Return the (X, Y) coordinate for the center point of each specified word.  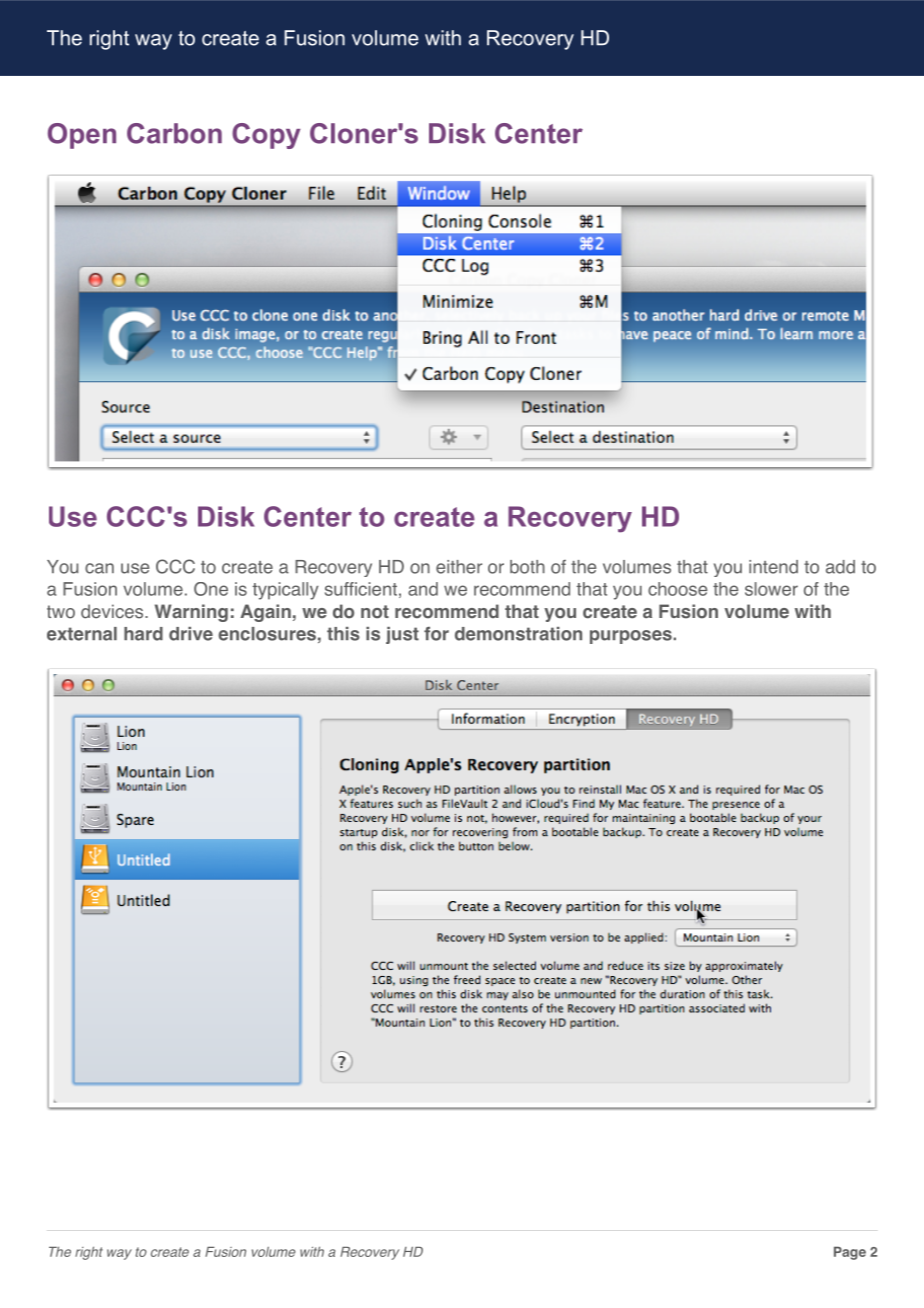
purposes (632, 637)
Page (850, 1253)
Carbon (174, 133)
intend (773, 567)
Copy (266, 136)
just (402, 635)
